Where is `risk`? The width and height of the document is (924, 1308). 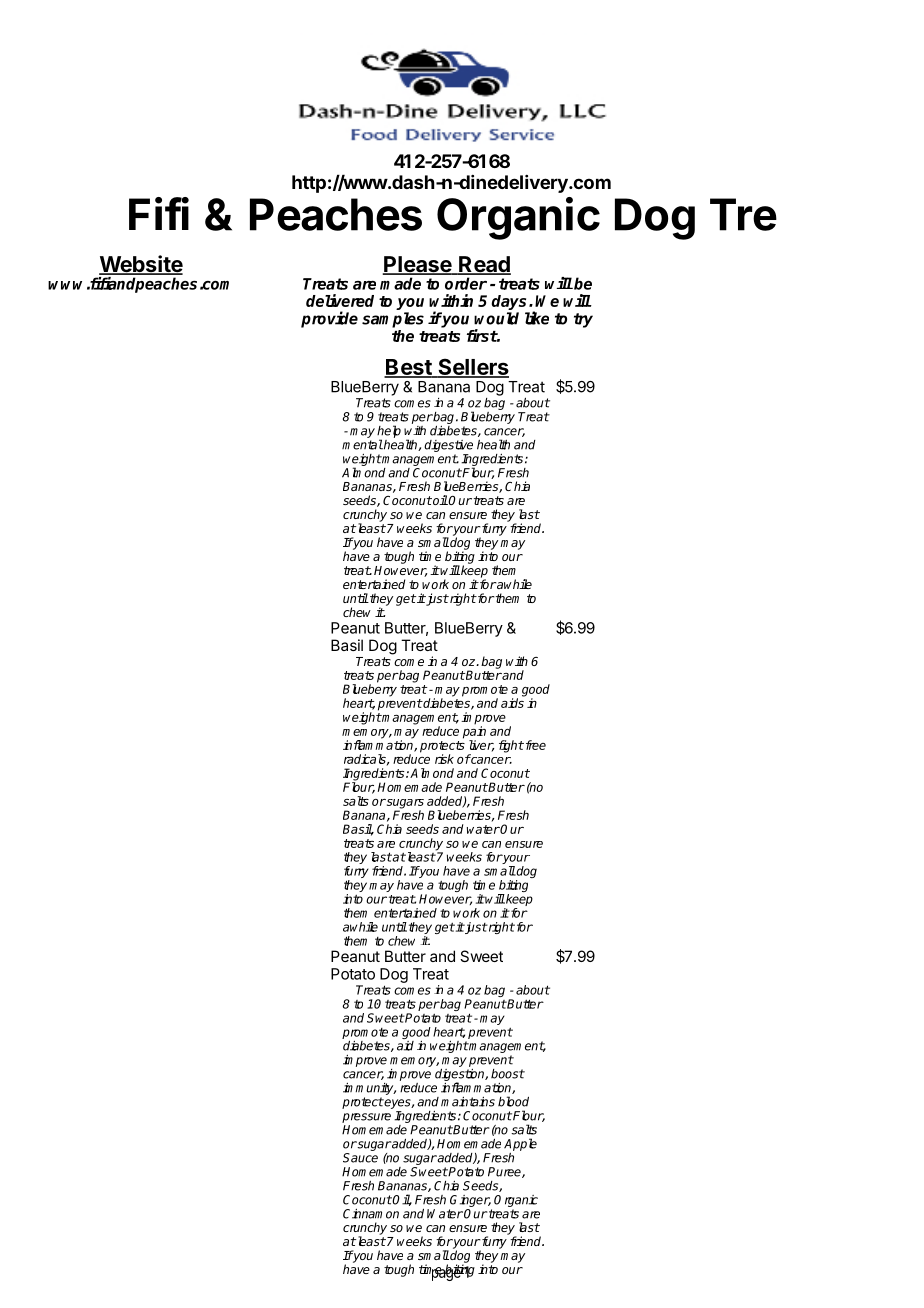
risk is located at coordinates (444, 759).
